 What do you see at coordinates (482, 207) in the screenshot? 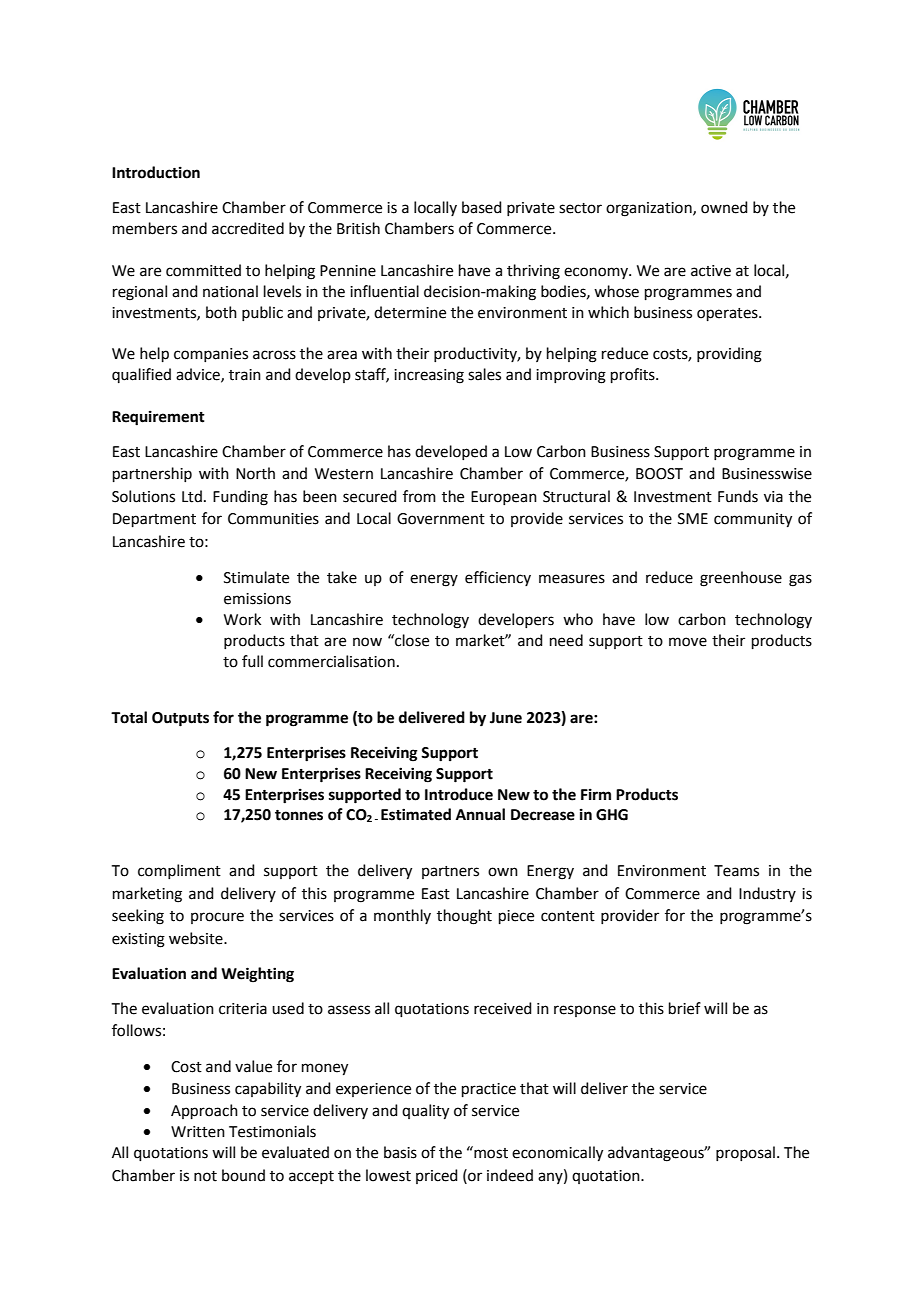
I see `based` at bounding box center [482, 207].
